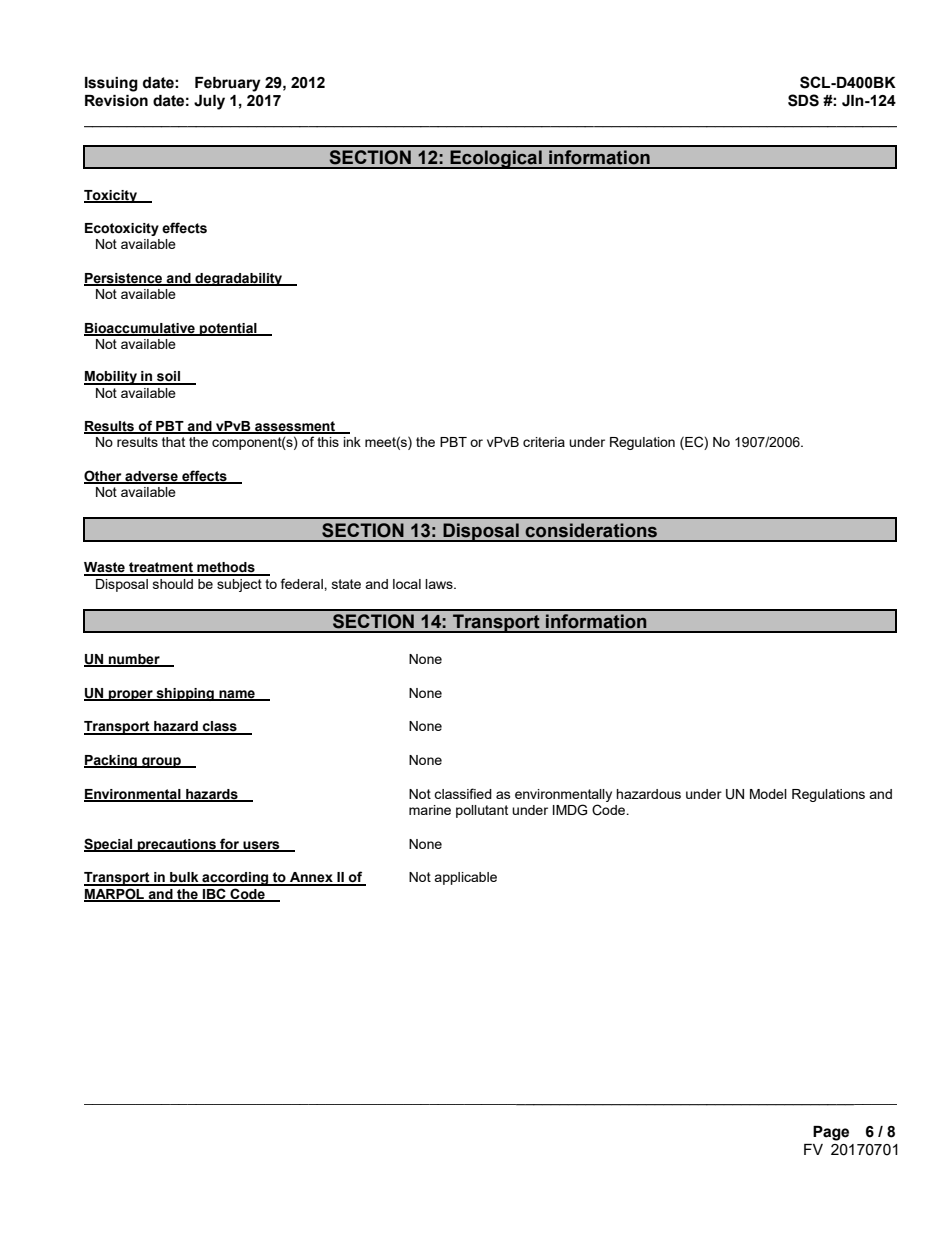 This screenshot has height=1233, width=952. I want to click on Model, so click(768, 794).
